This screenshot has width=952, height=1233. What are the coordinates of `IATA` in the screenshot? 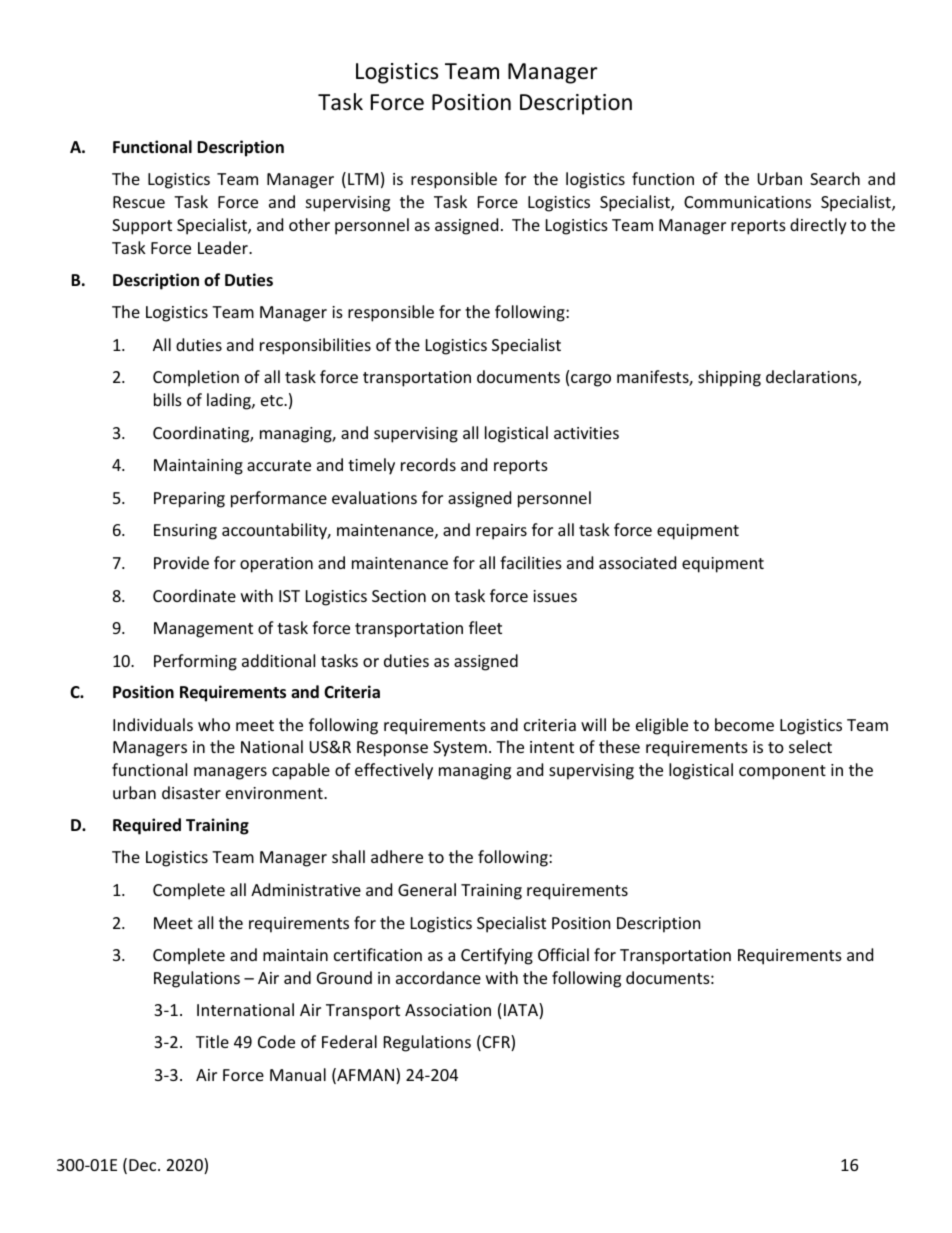 It's located at (522, 1011).
